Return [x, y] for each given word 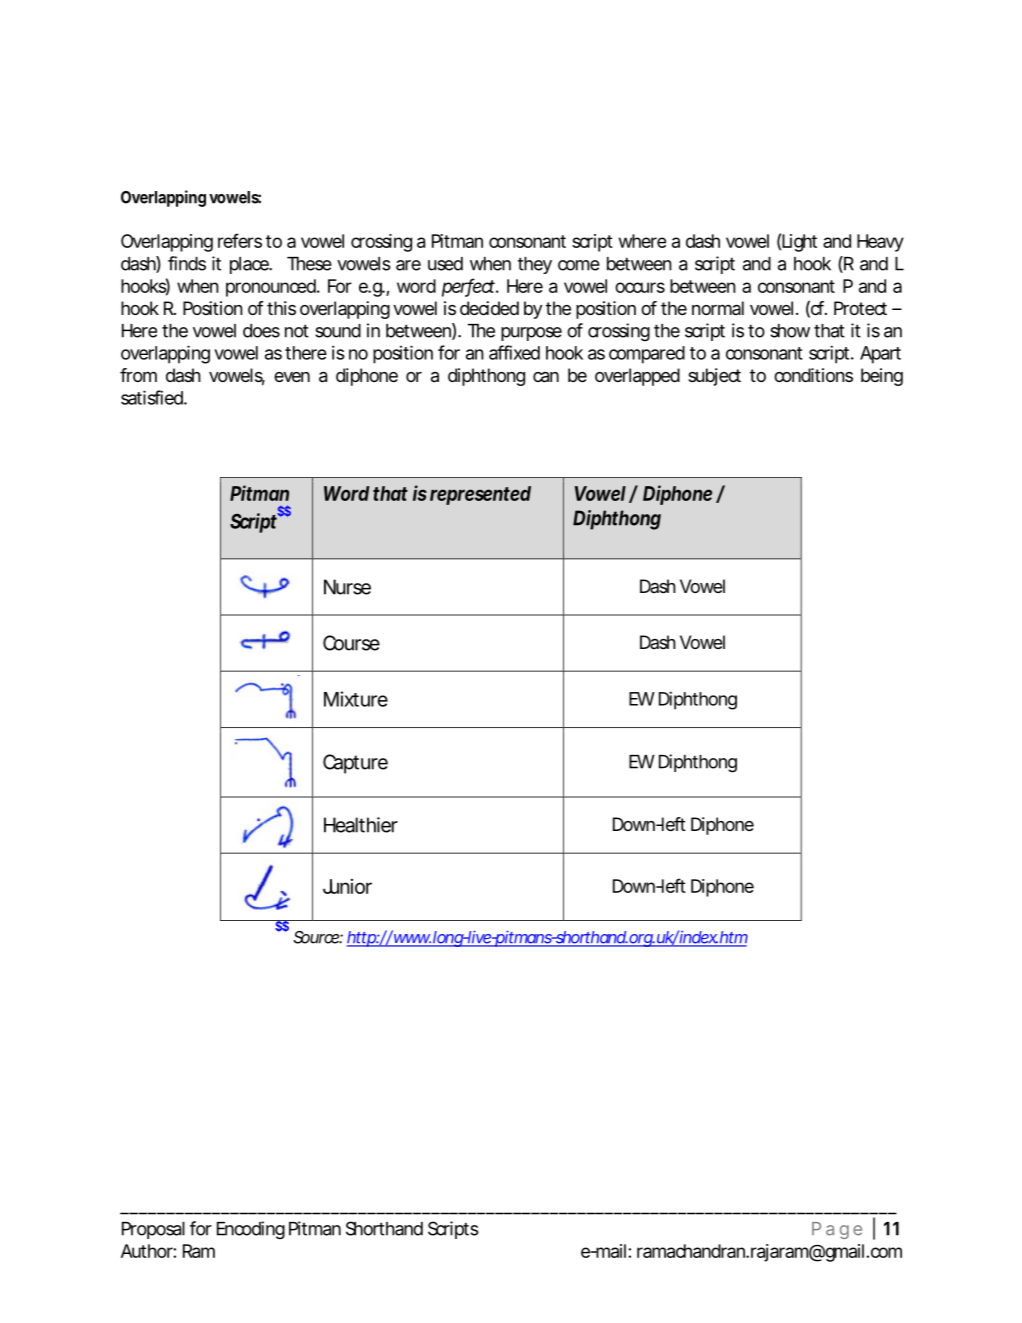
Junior [347, 886]
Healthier [361, 825]
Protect [860, 308]
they [535, 265]
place [250, 265]
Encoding [251, 1230]
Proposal [153, 1230]
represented [480, 495]
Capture [355, 764]
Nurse [347, 587]
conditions [813, 375]
